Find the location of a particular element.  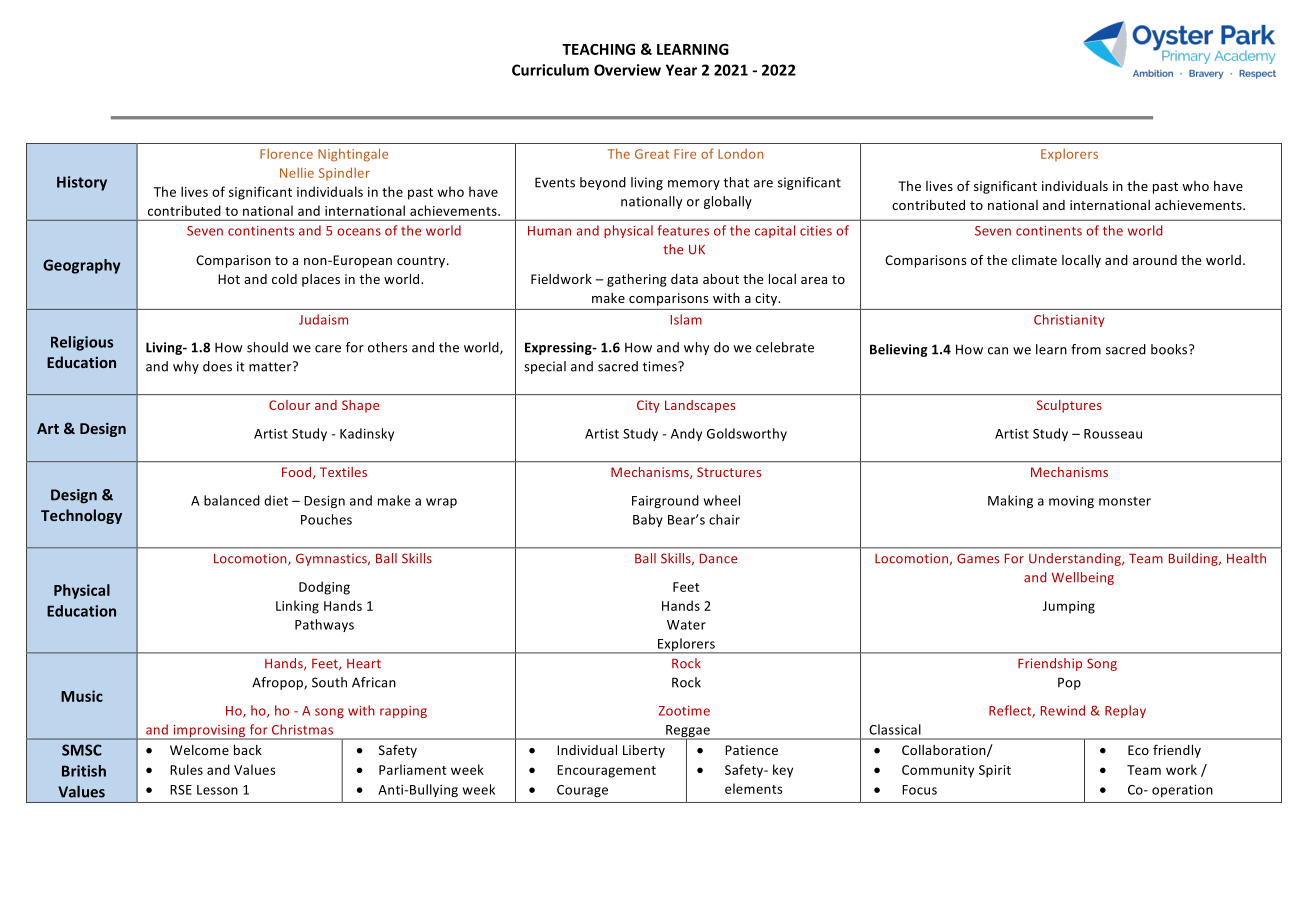

Baby is located at coordinates (648, 520).
